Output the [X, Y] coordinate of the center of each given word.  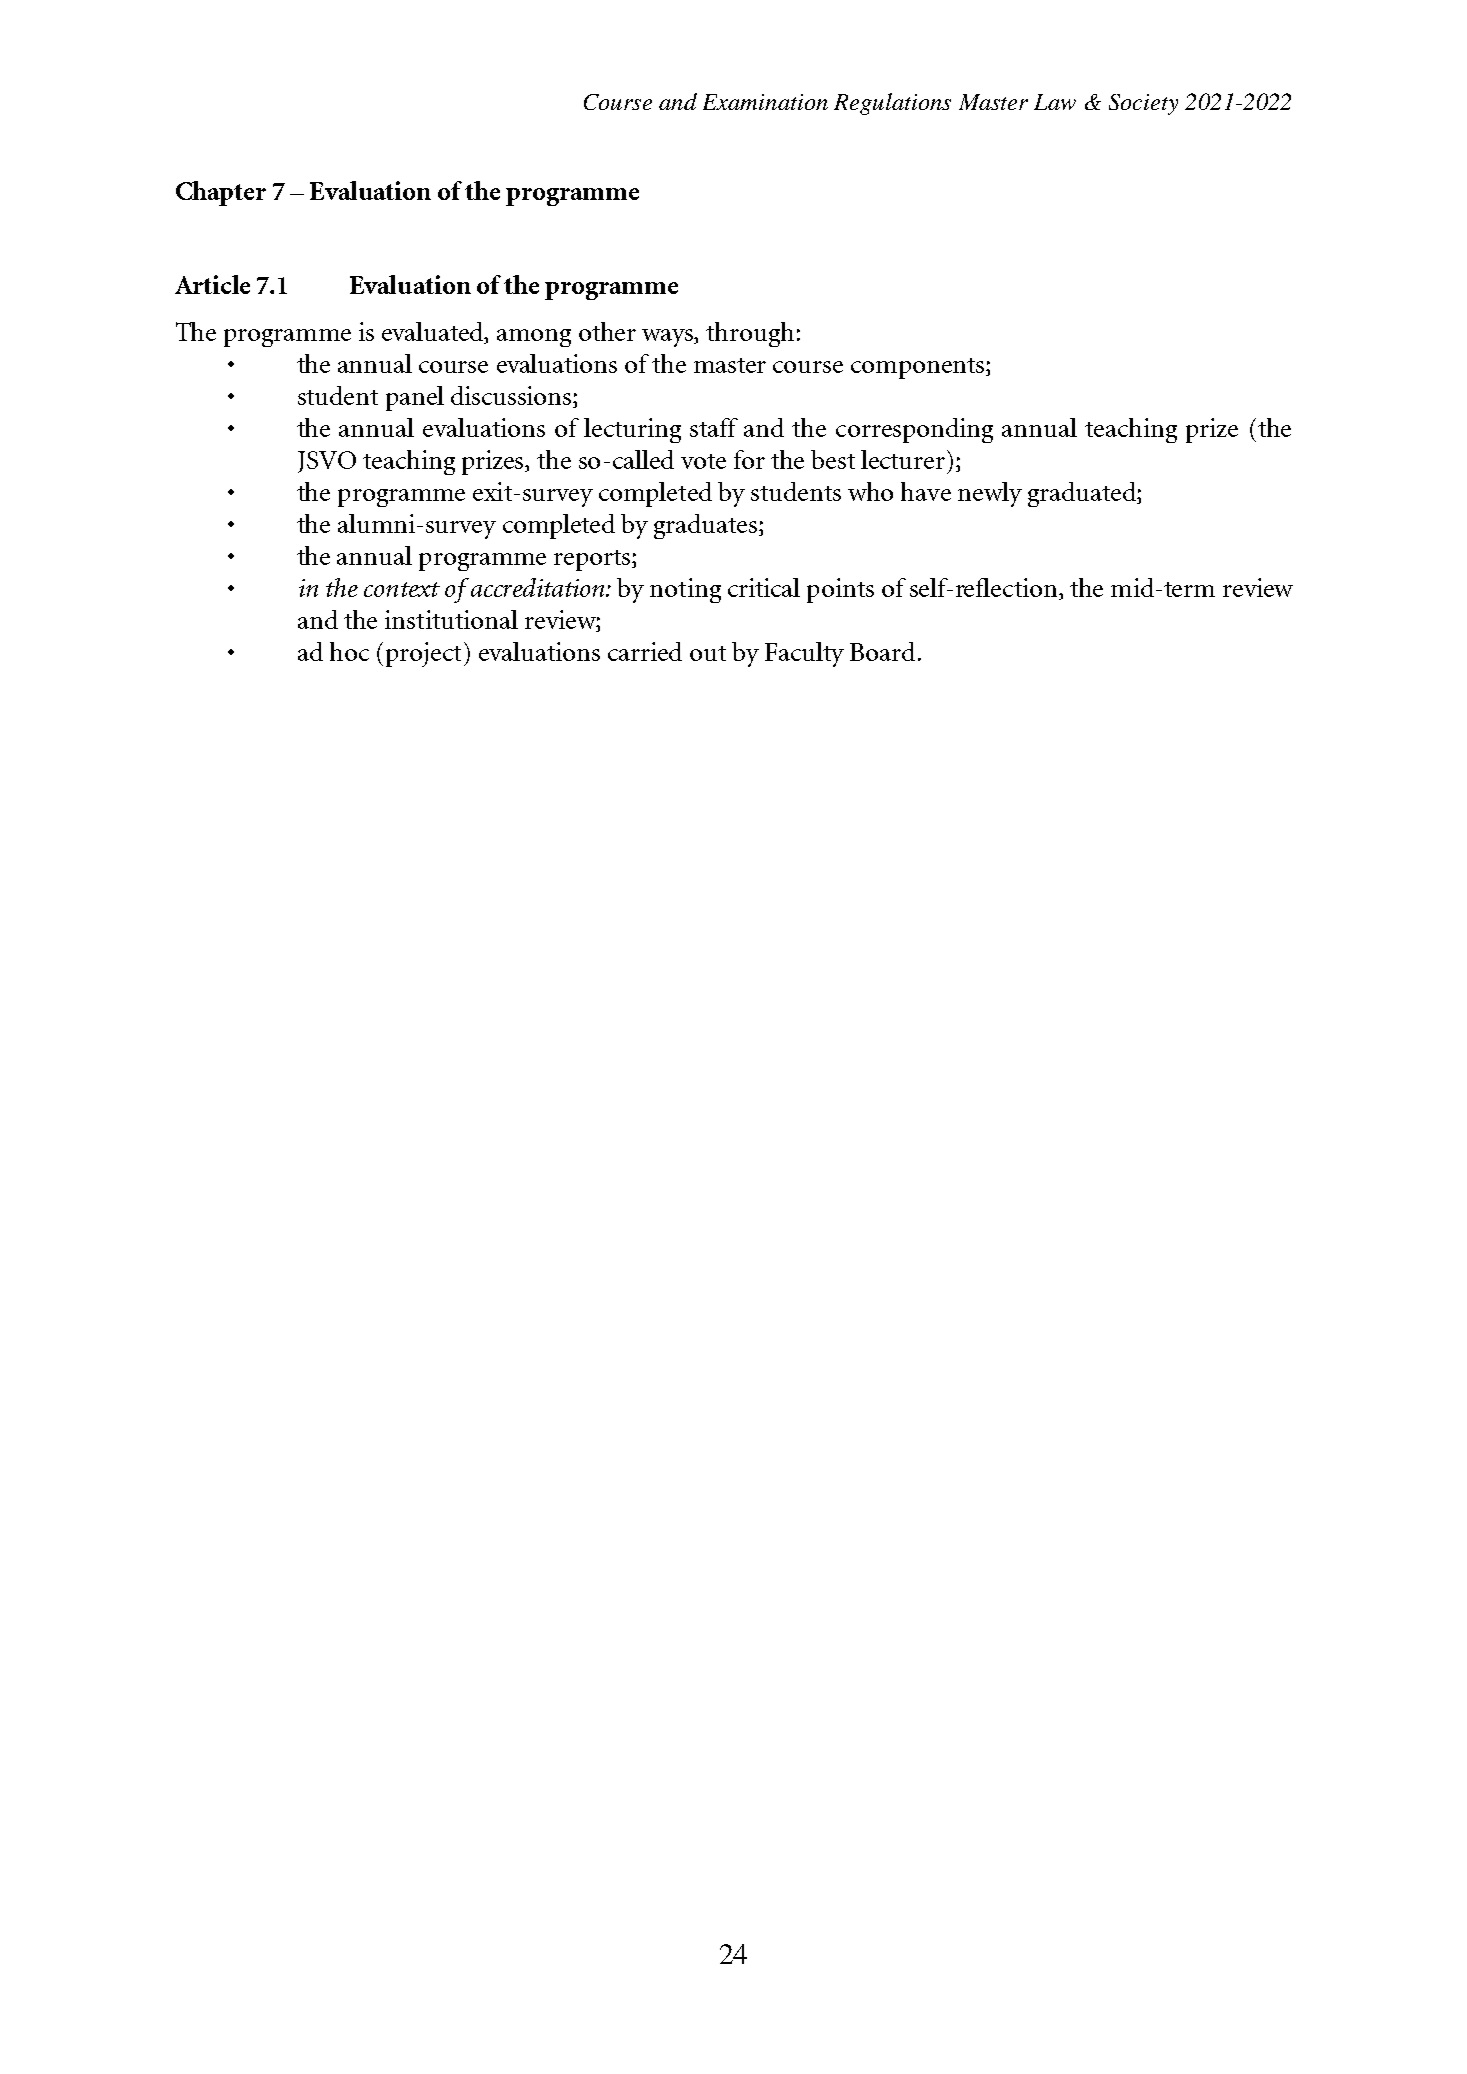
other [607, 331]
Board [882, 651]
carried [645, 651]
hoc [349, 651]
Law [1055, 102]
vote [703, 461]
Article [212, 284]
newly [990, 494]
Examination [765, 102]
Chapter [221, 193]
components [919, 368]
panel [415, 398]
